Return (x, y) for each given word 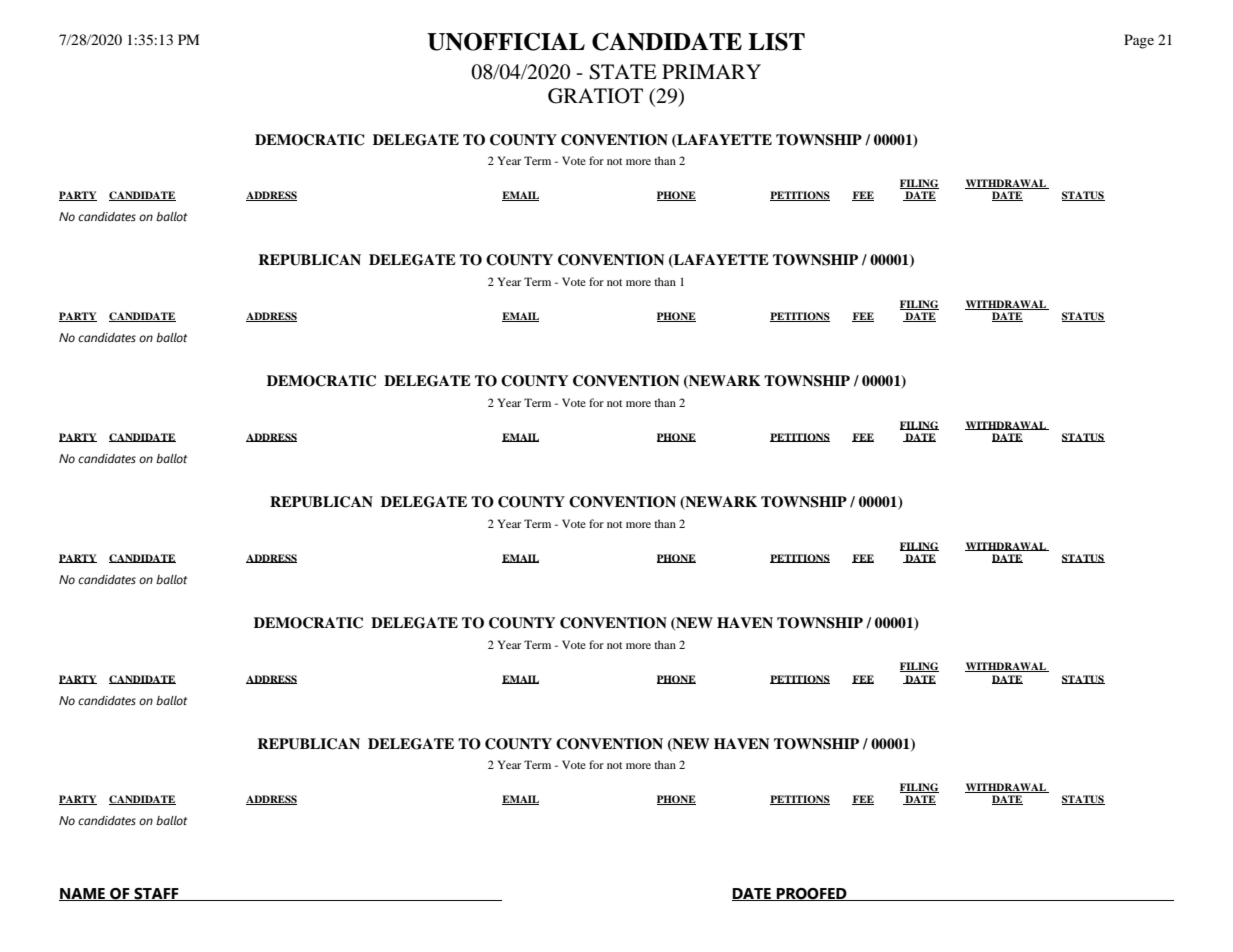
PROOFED (812, 894)
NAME (83, 894)
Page (1139, 41)
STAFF (156, 894)
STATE (623, 72)
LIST (776, 42)
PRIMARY (711, 71)
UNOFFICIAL (506, 42)
